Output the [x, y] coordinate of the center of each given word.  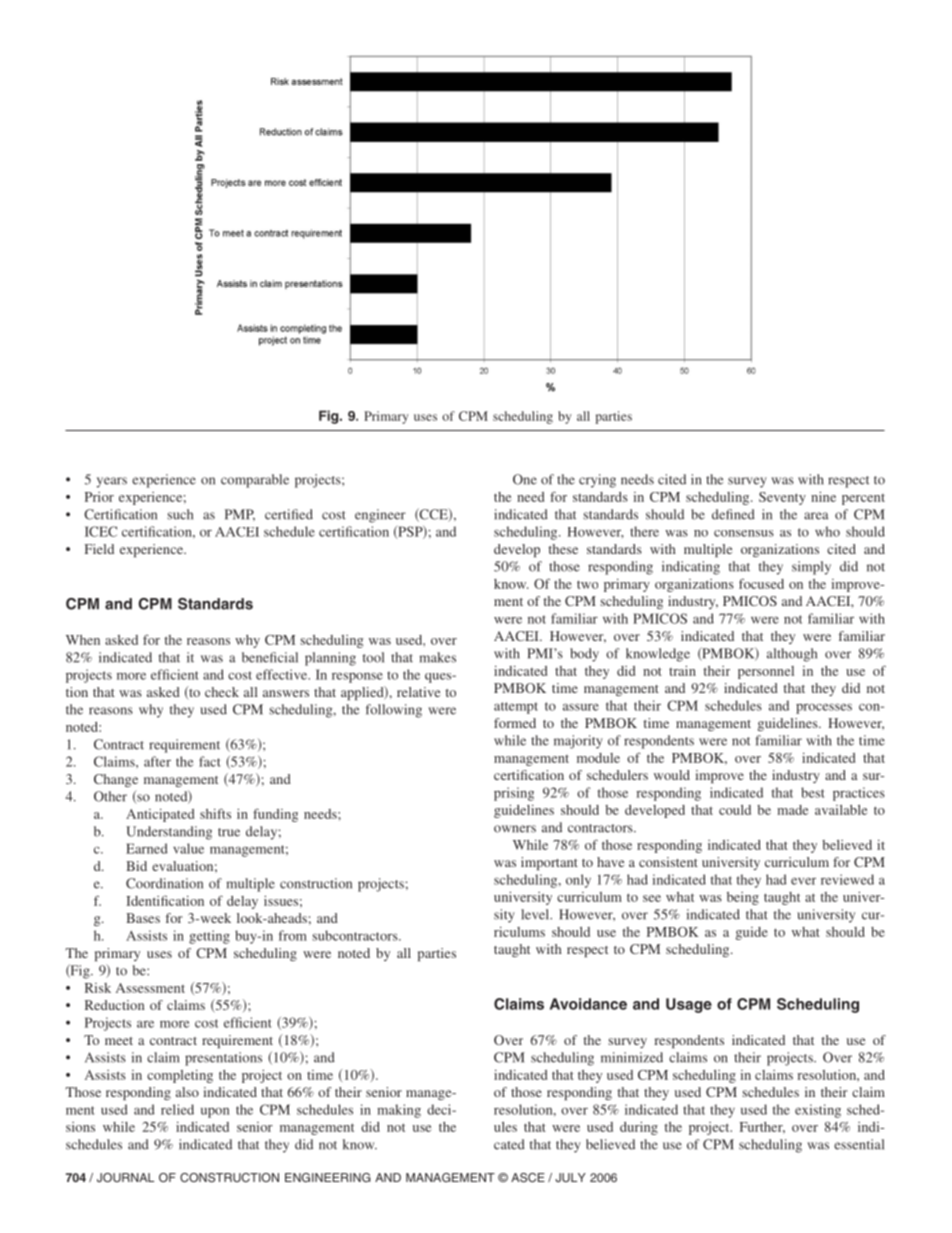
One [525, 479]
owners [515, 829]
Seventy [782, 498]
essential [859, 1144]
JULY [570, 1177]
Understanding [169, 833]
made [792, 810]
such [180, 514]
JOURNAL [125, 1177]
